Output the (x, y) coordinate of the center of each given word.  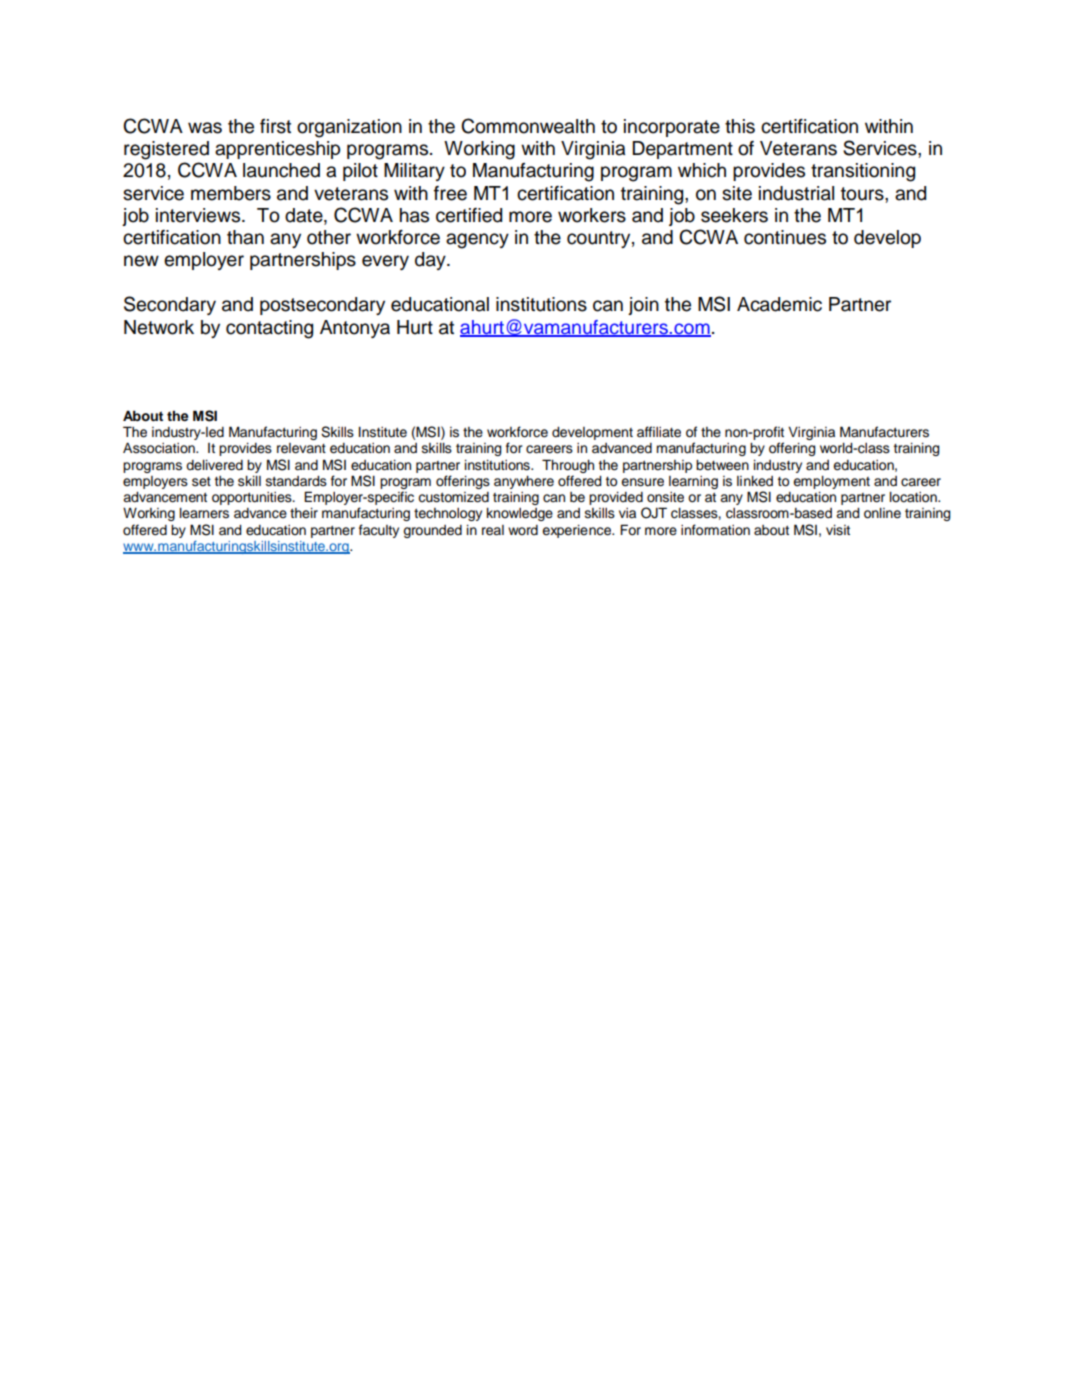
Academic (779, 304)
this (740, 126)
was (205, 128)
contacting (269, 329)
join (643, 306)
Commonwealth (528, 126)
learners (204, 513)
